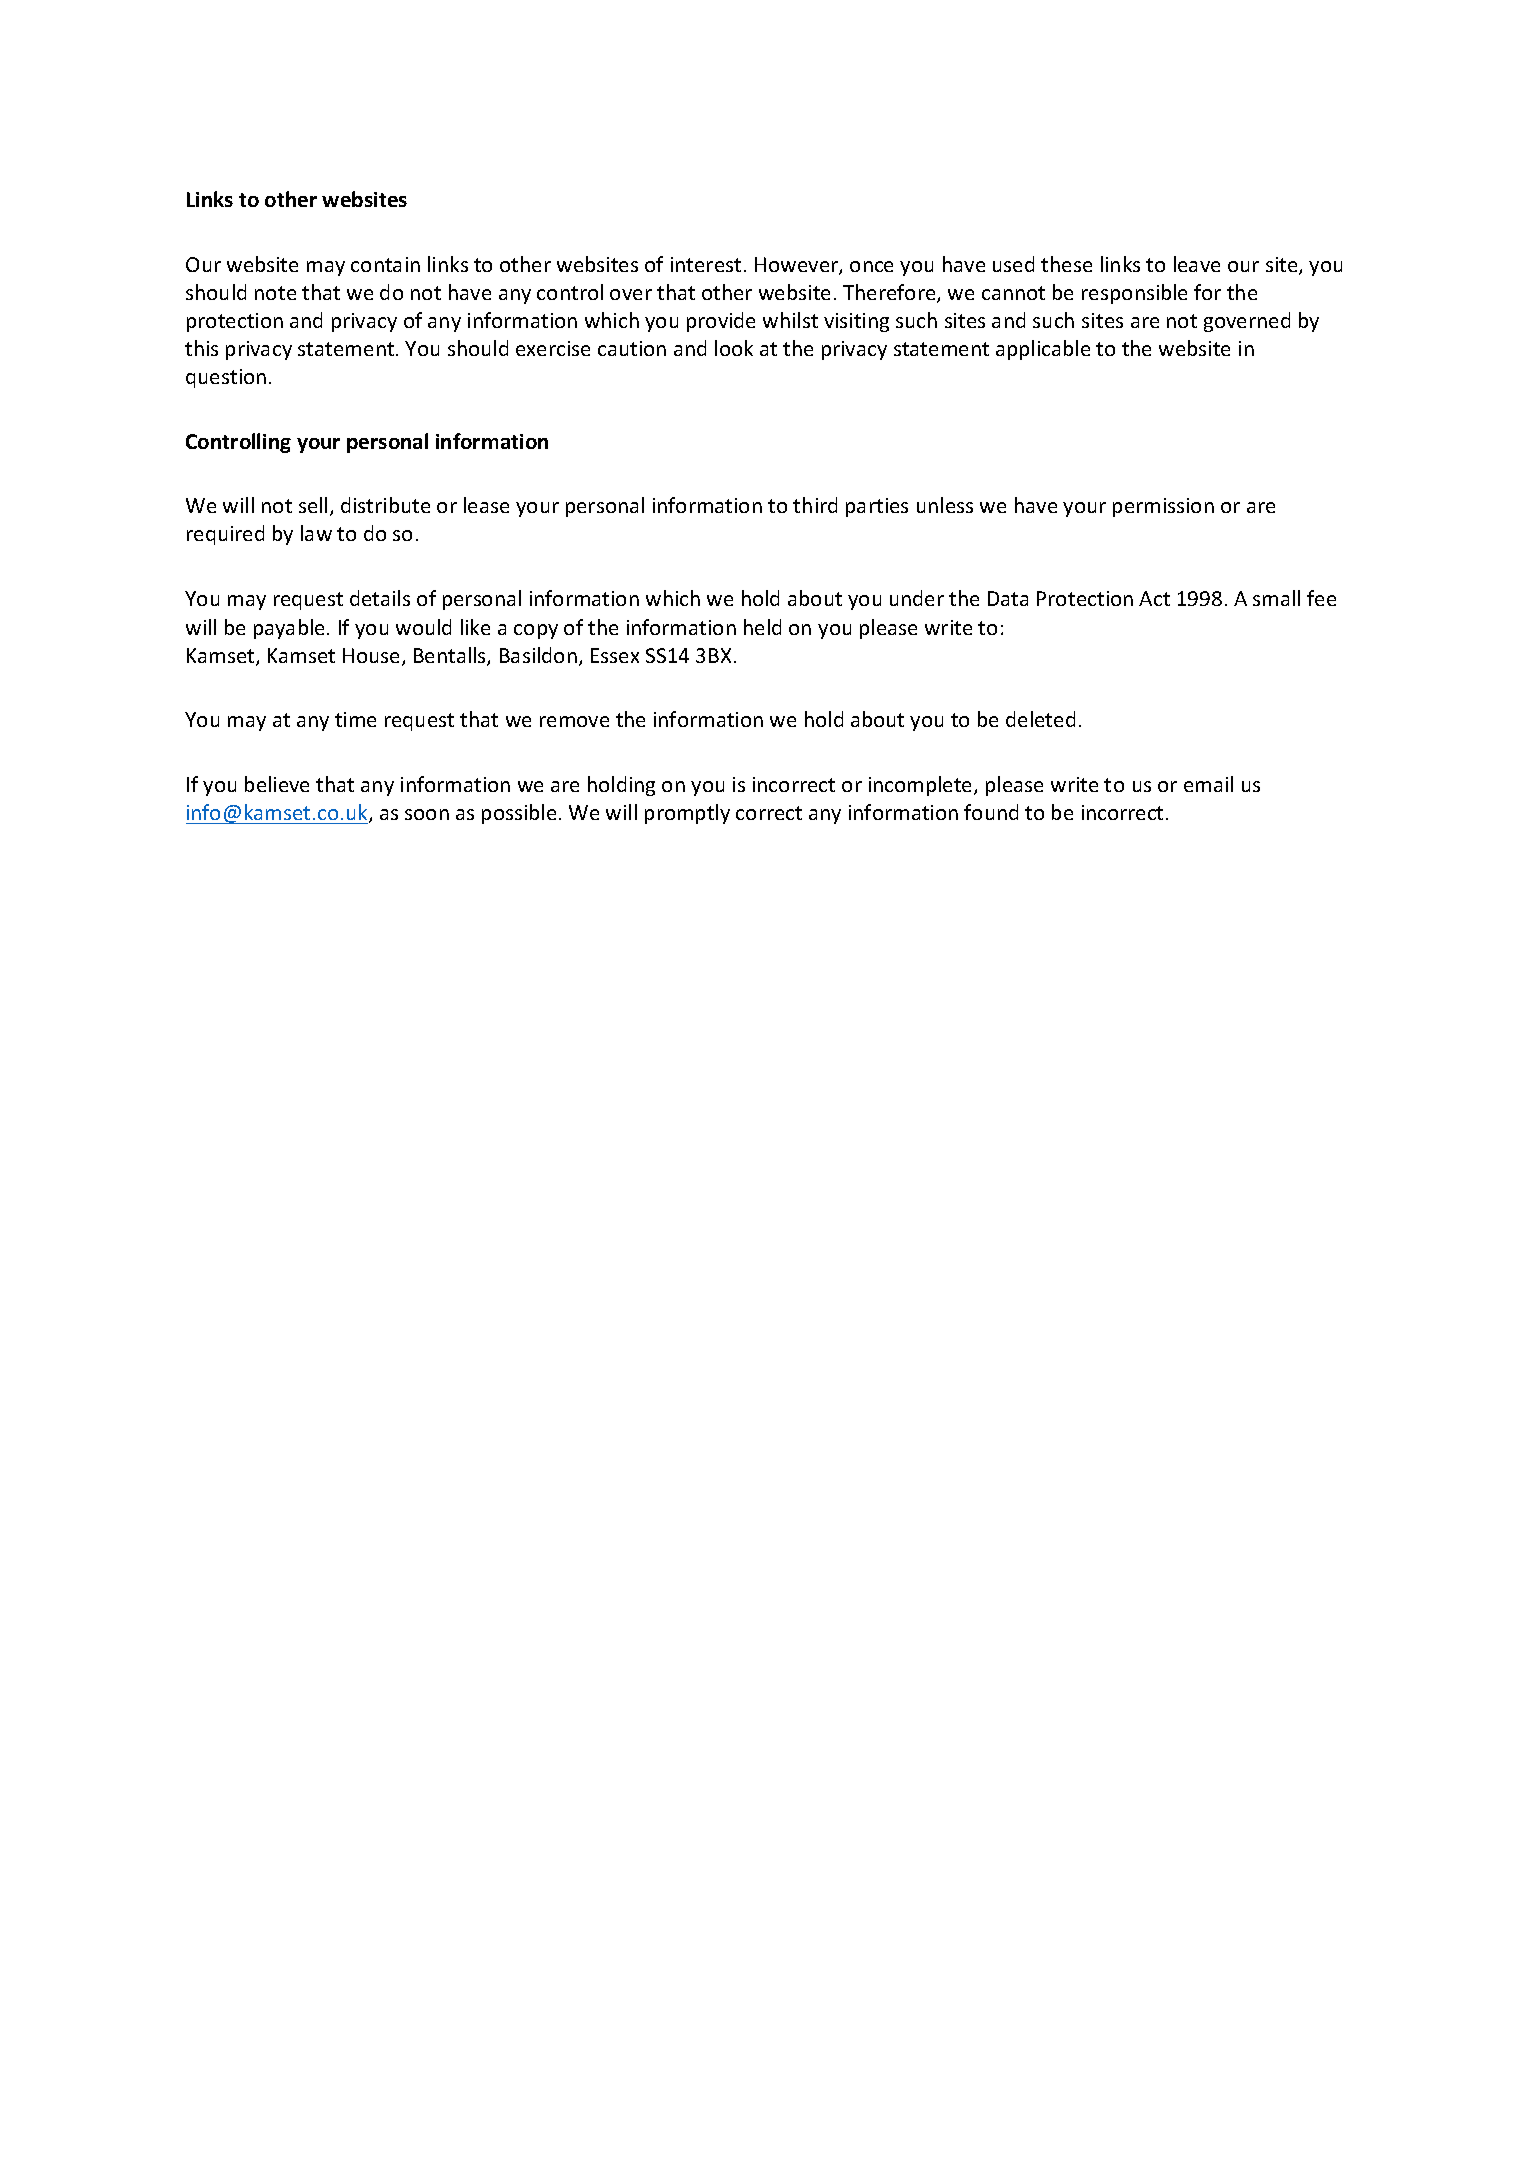 The height and width of the screenshot is (2169, 1534). What do you see at coordinates (1163, 507) in the screenshot?
I see `permission` at bounding box center [1163, 507].
